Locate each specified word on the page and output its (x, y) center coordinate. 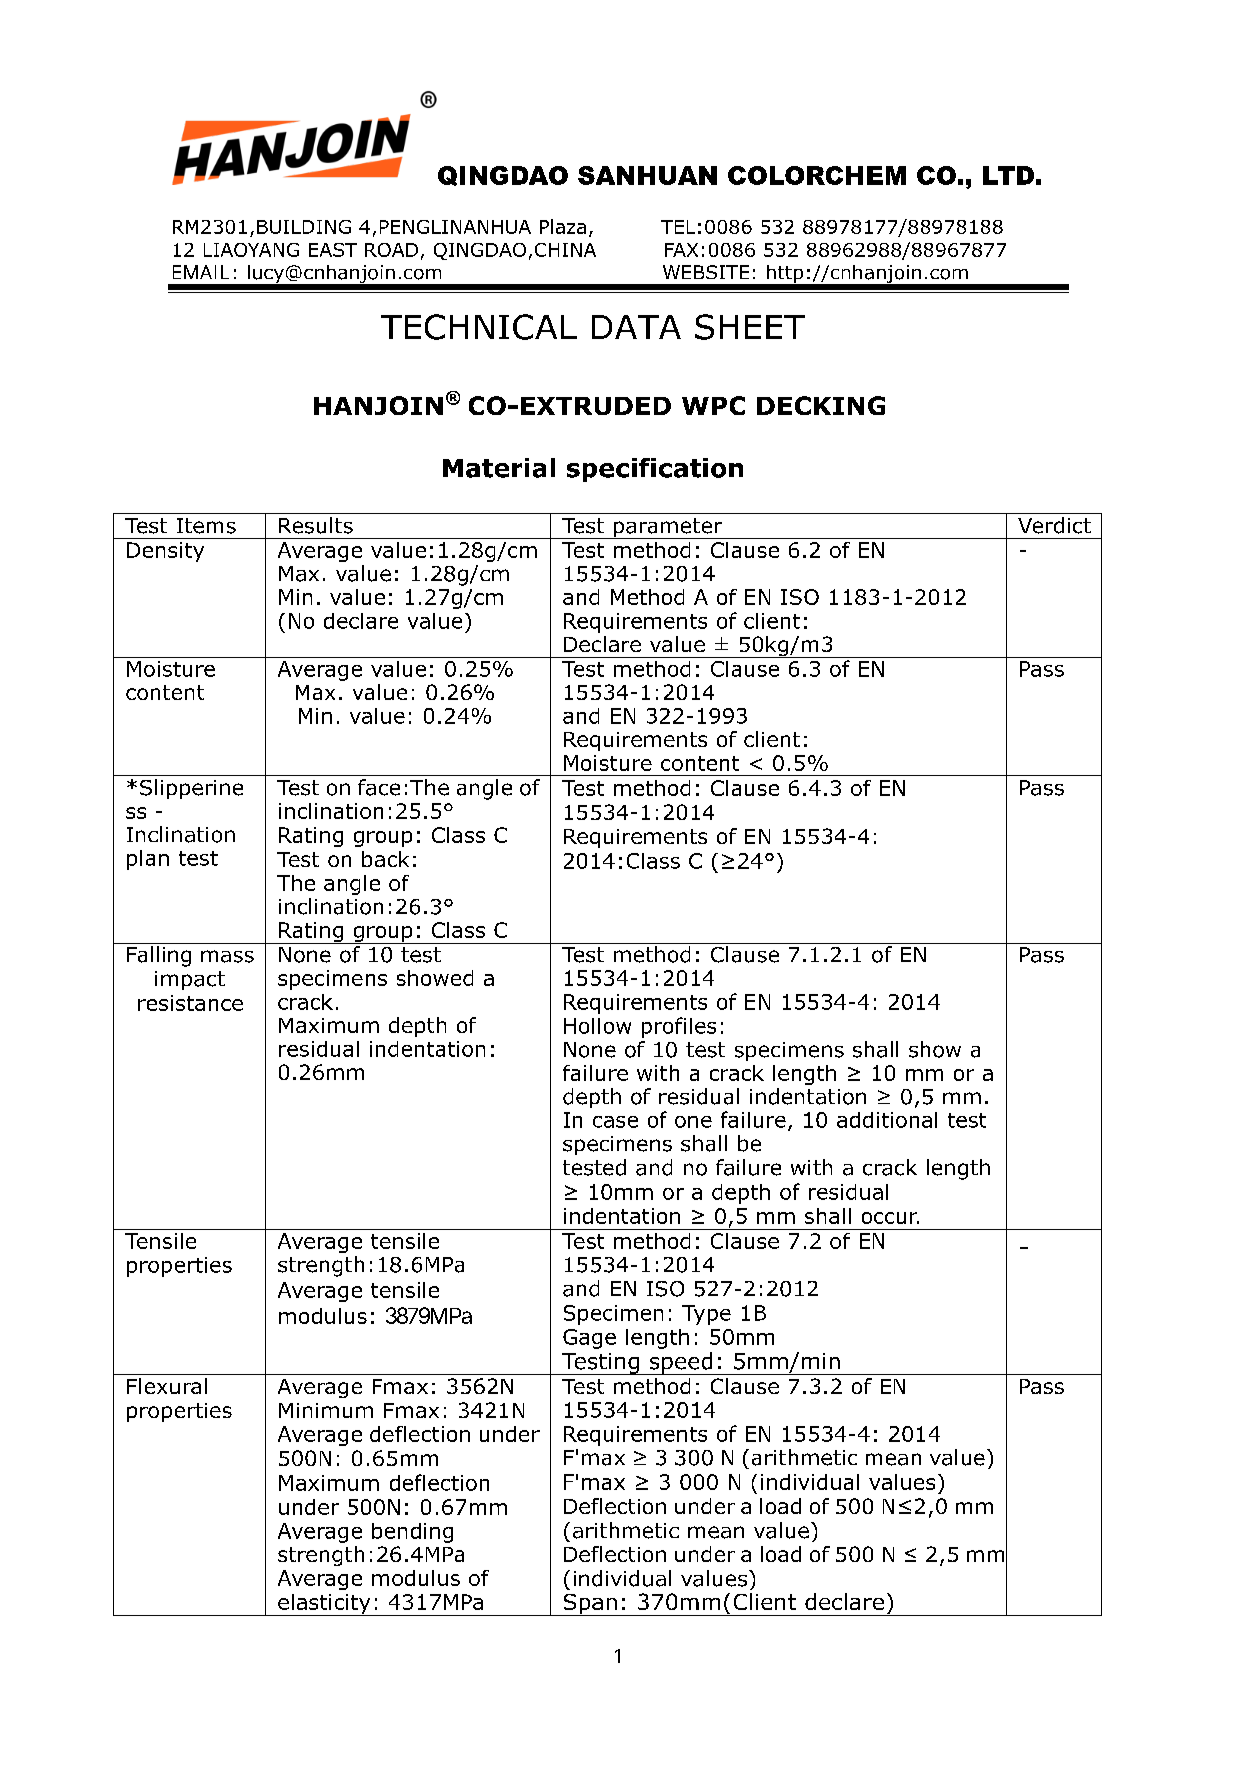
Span (590, 1605)
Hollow (597, 1026)
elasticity (324, 1605)
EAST (333, 250)
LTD (1008, 175)
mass (227, 956)
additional (887, 1120)
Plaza (563, 226)
